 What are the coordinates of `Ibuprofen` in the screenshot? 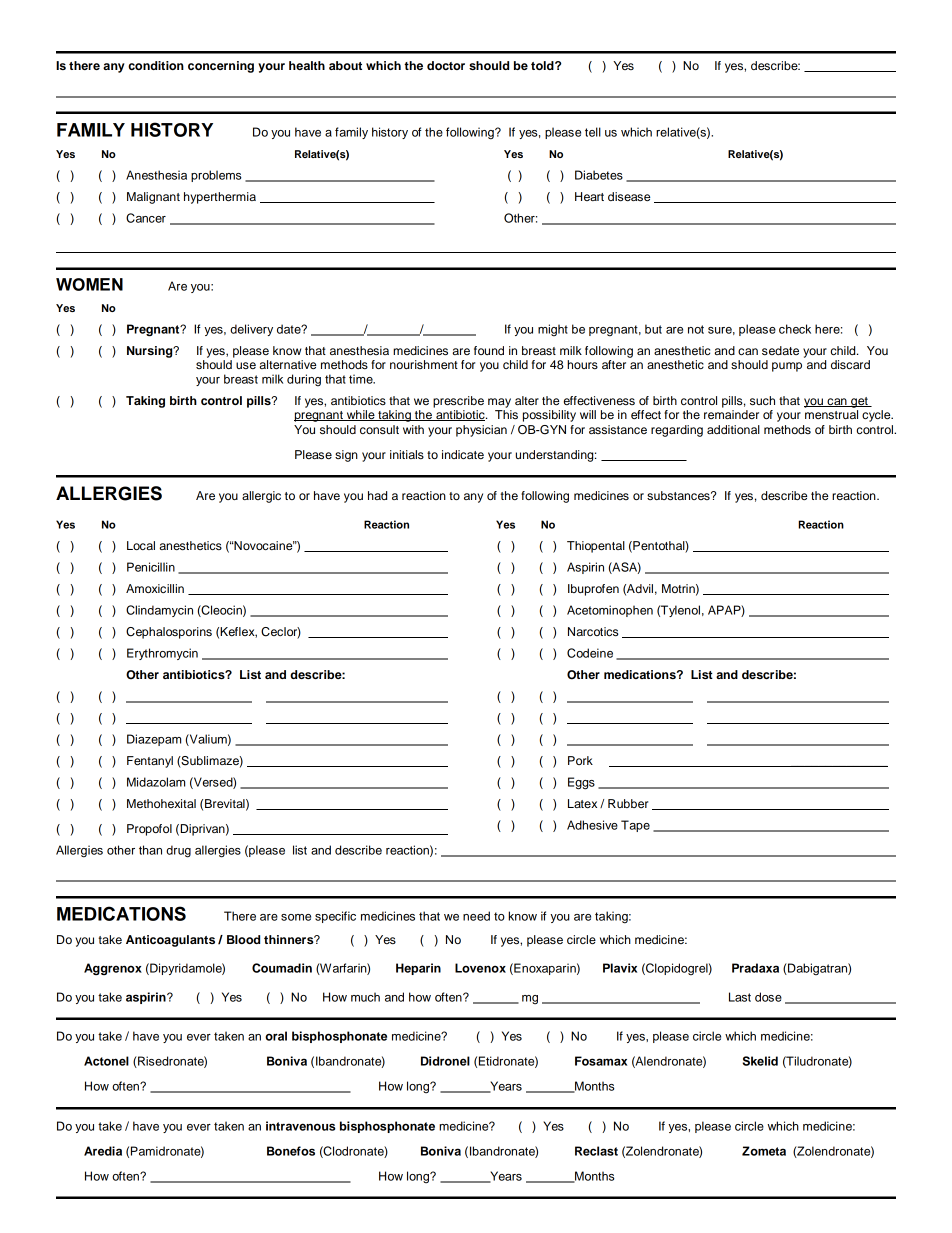 It's located at (593, 590).
